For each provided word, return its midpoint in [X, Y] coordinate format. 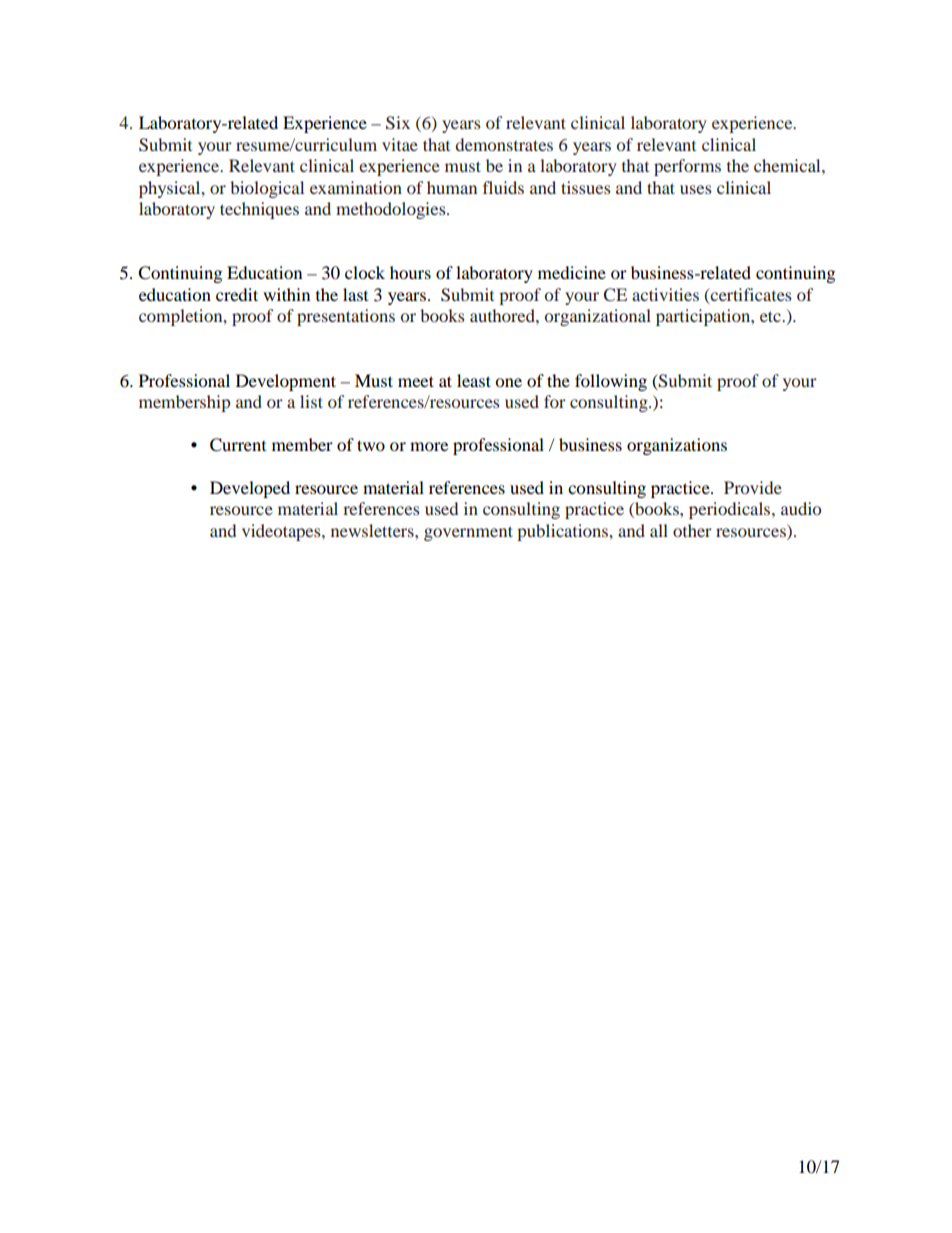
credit [237, 294]
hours [410, 272]
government [468, 533]
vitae [400, 144]
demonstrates [504, 144]
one [508, 382]
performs [687, 167]
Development [286, 382]
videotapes [282, 532]
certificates [750, 295]
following [611, 382]
